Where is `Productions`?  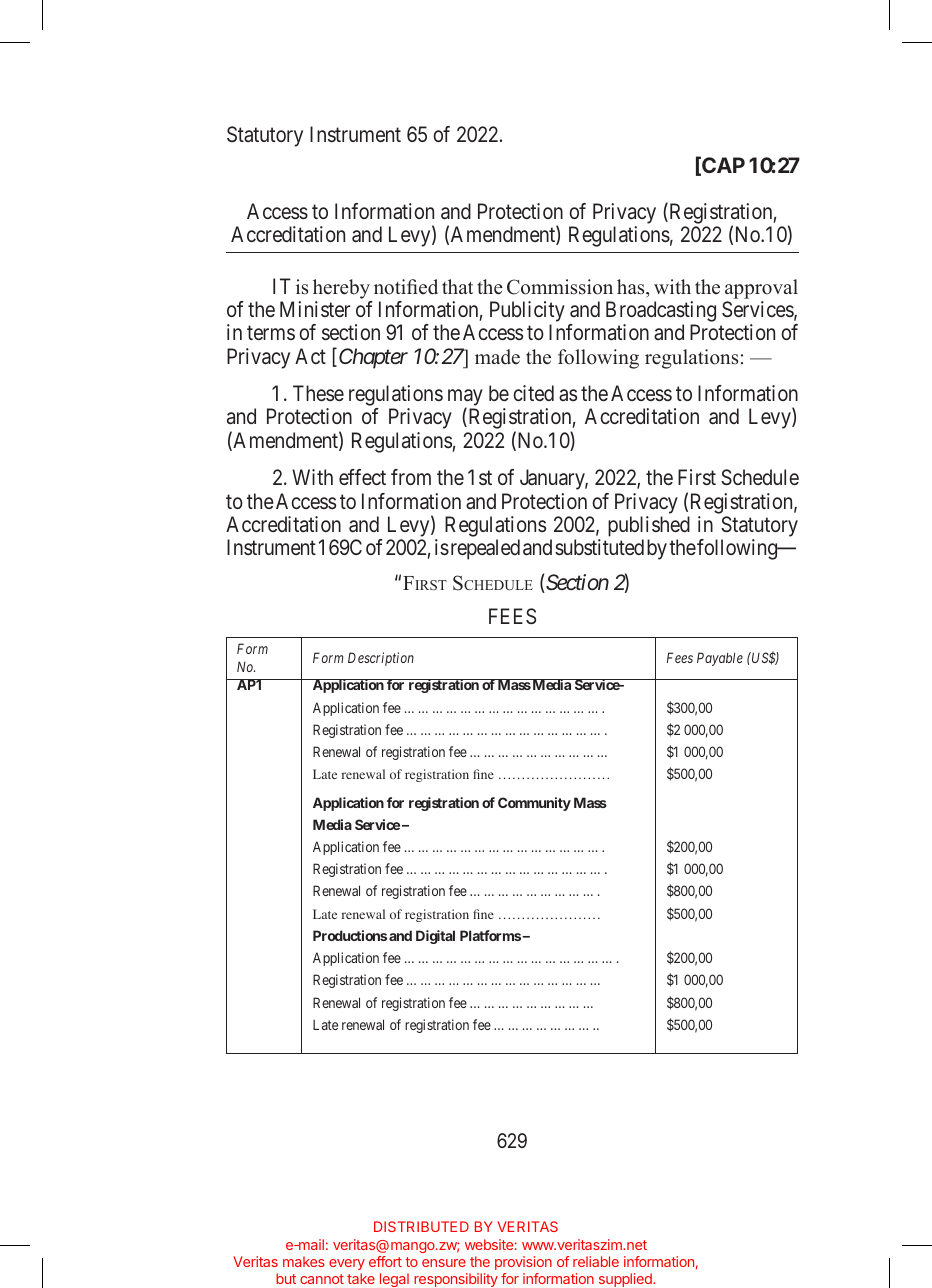
Productions is located at coordinates (350, 935).
